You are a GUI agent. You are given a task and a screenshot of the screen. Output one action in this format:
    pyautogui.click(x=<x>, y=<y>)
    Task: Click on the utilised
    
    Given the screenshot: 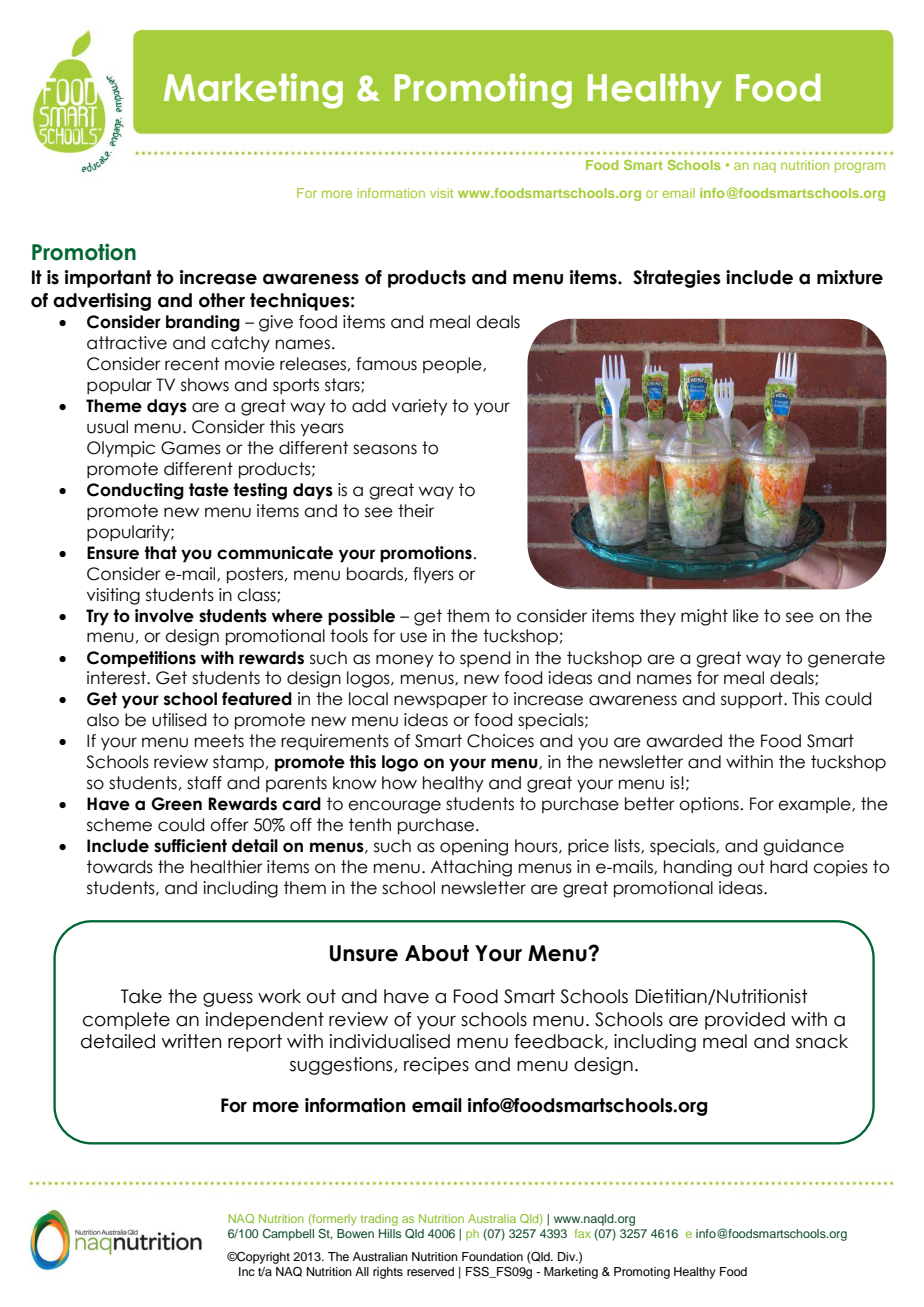 What is the action you would take?
    pyautogui.click(x=179, y=720)
